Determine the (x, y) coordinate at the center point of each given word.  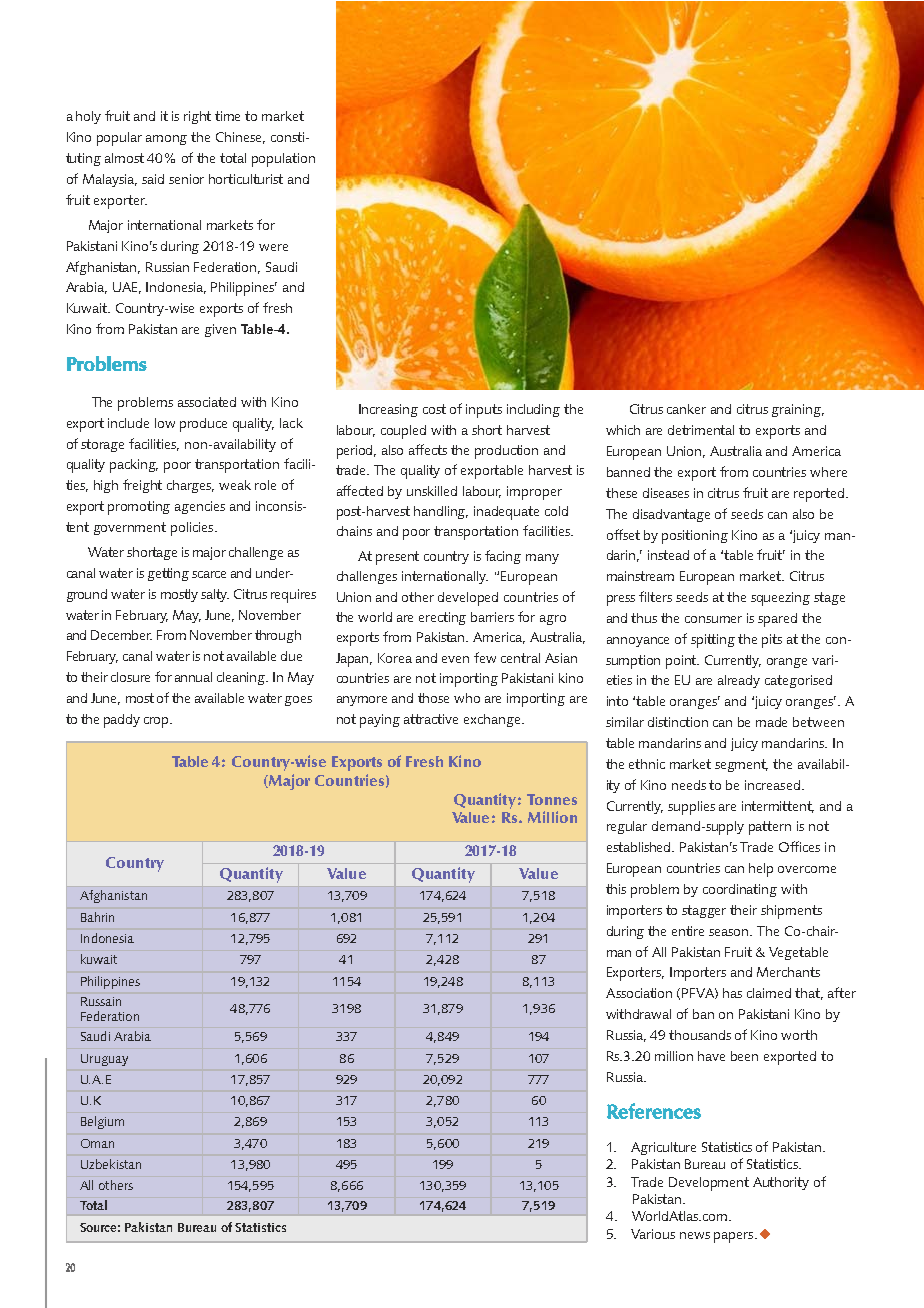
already (739, 681)
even (455, 659)
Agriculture (663, 1148)
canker (686, 409)
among (166, 140)
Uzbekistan (111, 1164)
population (283, 160)
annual (193, 677)
